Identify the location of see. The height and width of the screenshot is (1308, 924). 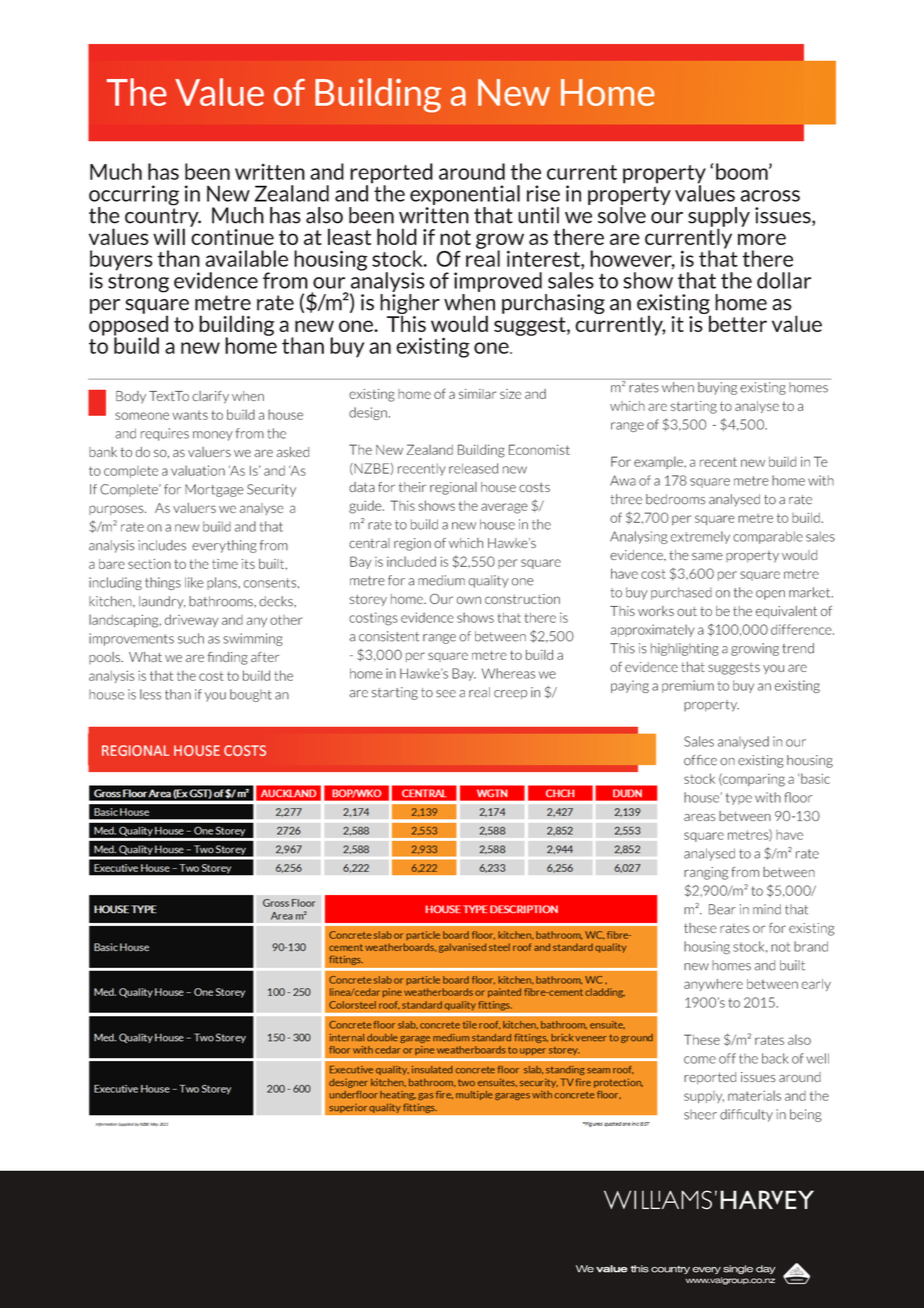
(446, 694).
